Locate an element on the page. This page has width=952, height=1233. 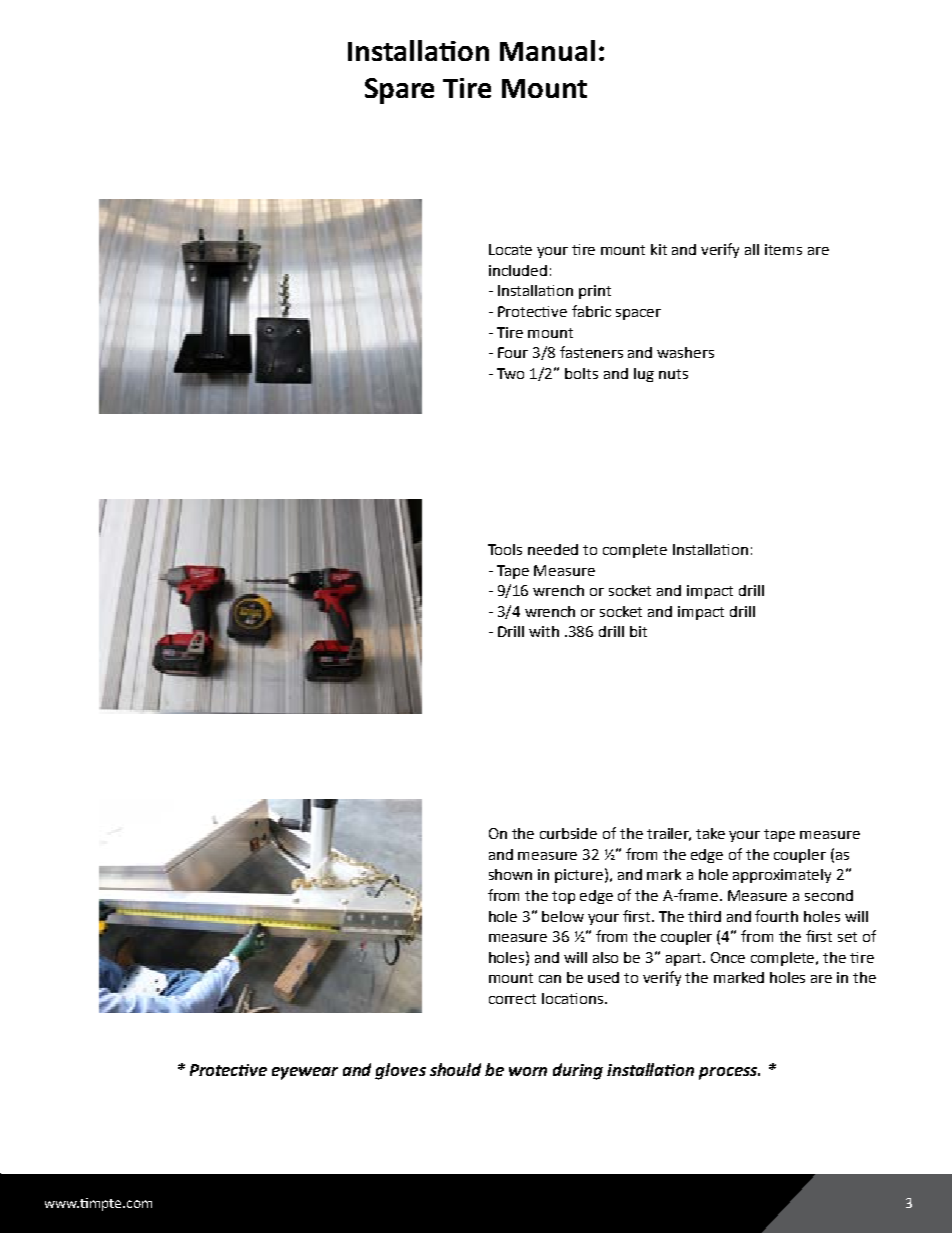
gloves is located at coordinates (400, 1071).
